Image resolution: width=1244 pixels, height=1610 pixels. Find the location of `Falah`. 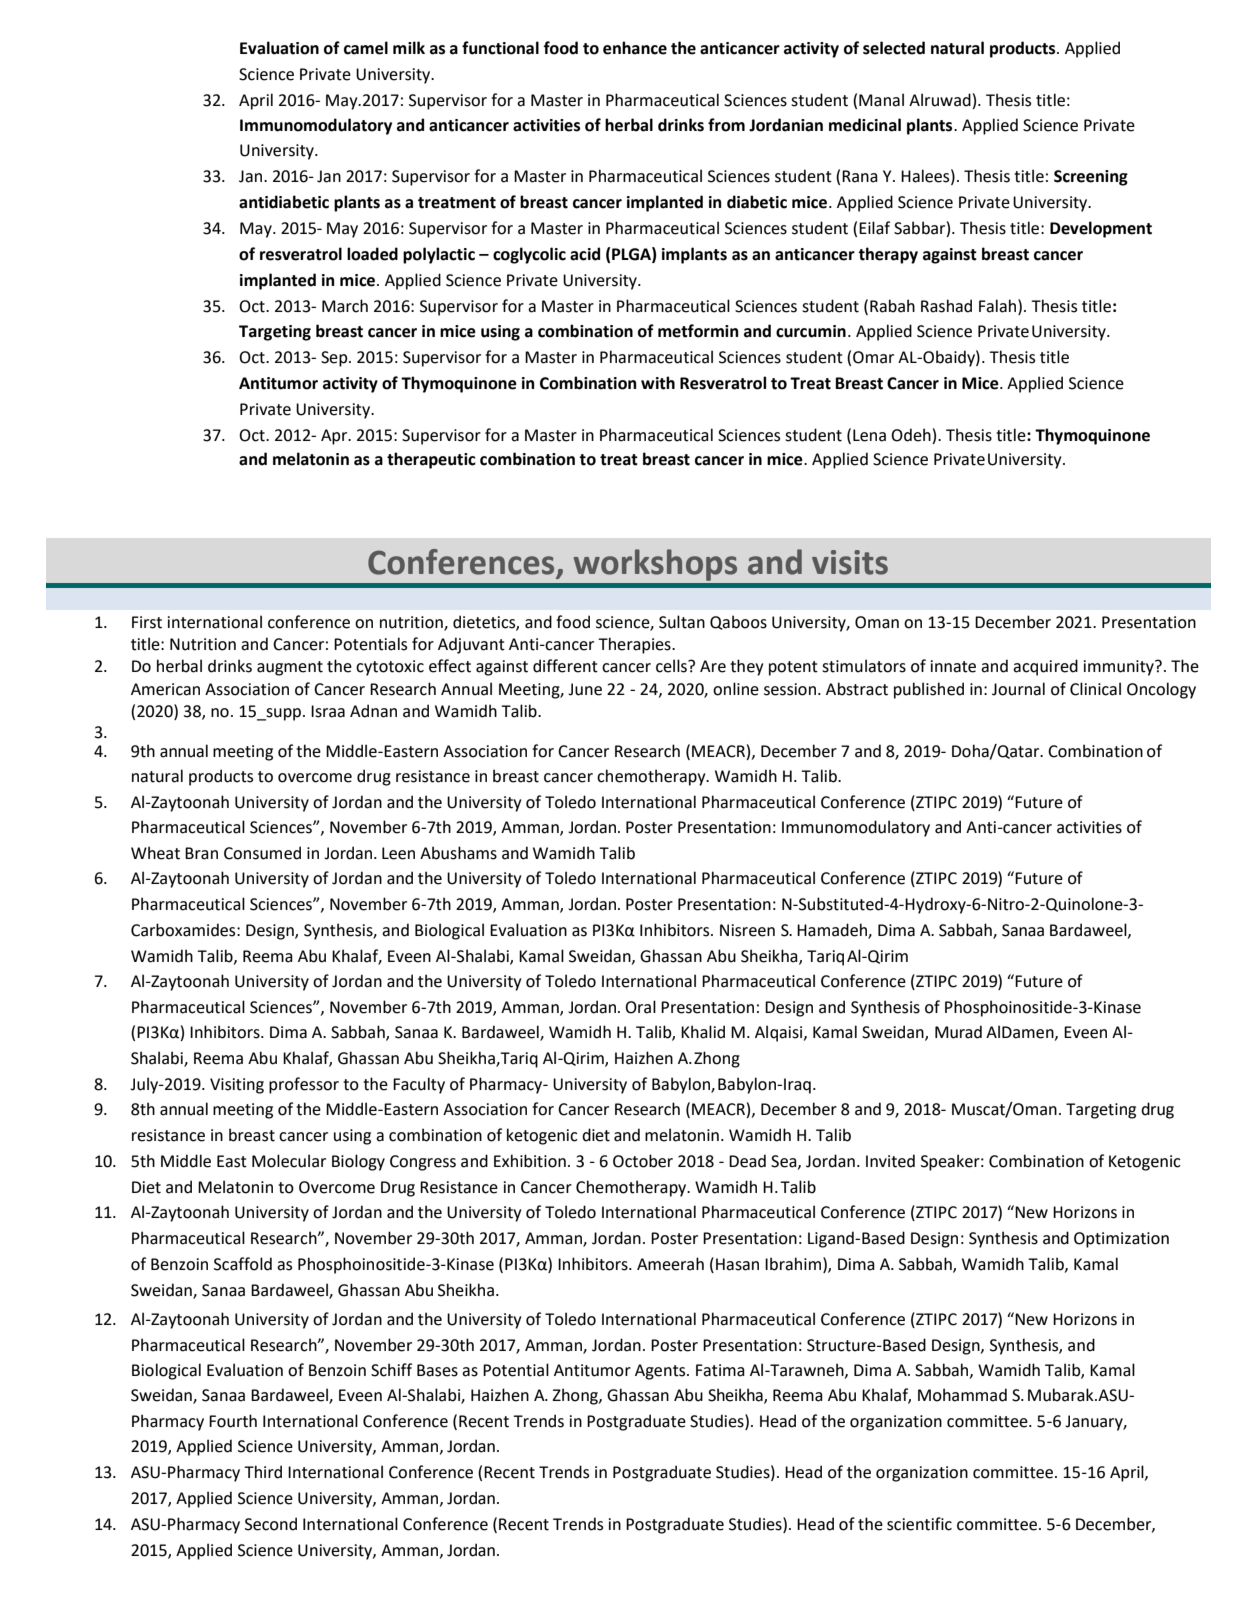

Falah is located at coordinates (999, 306).
